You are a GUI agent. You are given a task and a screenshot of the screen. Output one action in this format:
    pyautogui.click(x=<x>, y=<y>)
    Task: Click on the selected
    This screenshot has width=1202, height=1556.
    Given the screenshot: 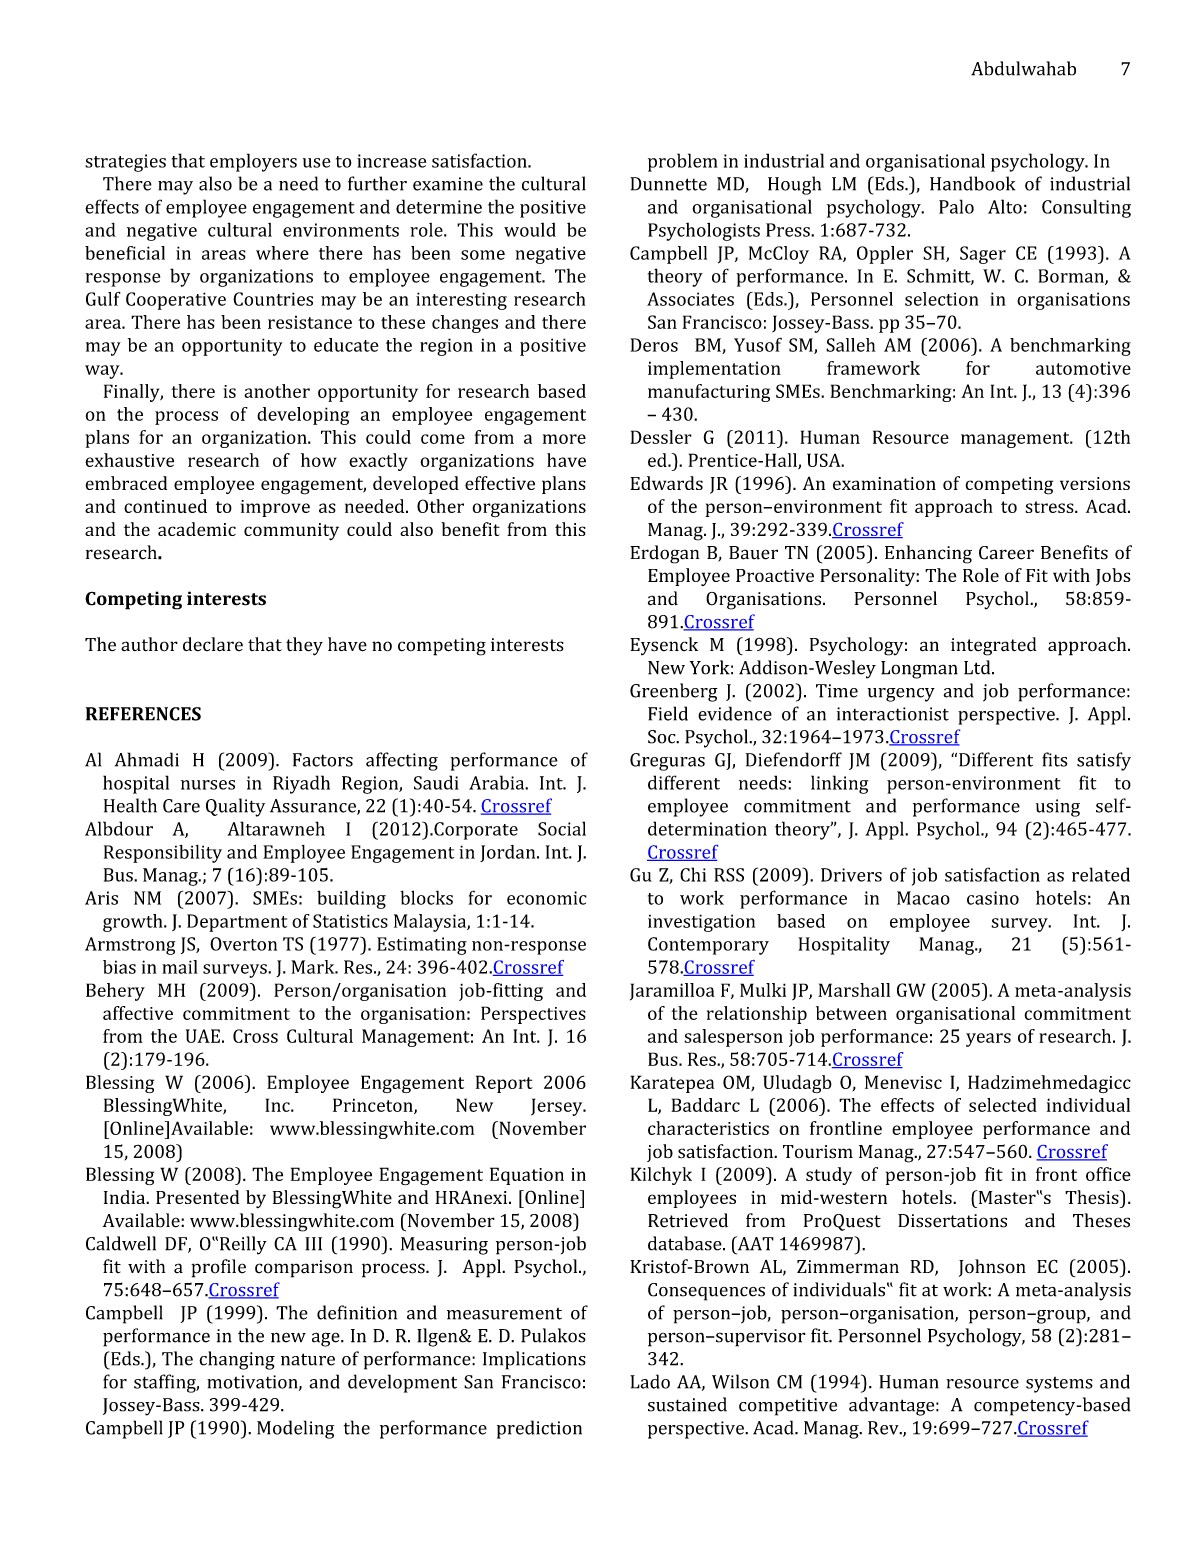 What is the action you would take?
    pyautogui.click(x=1003, y=1105)
